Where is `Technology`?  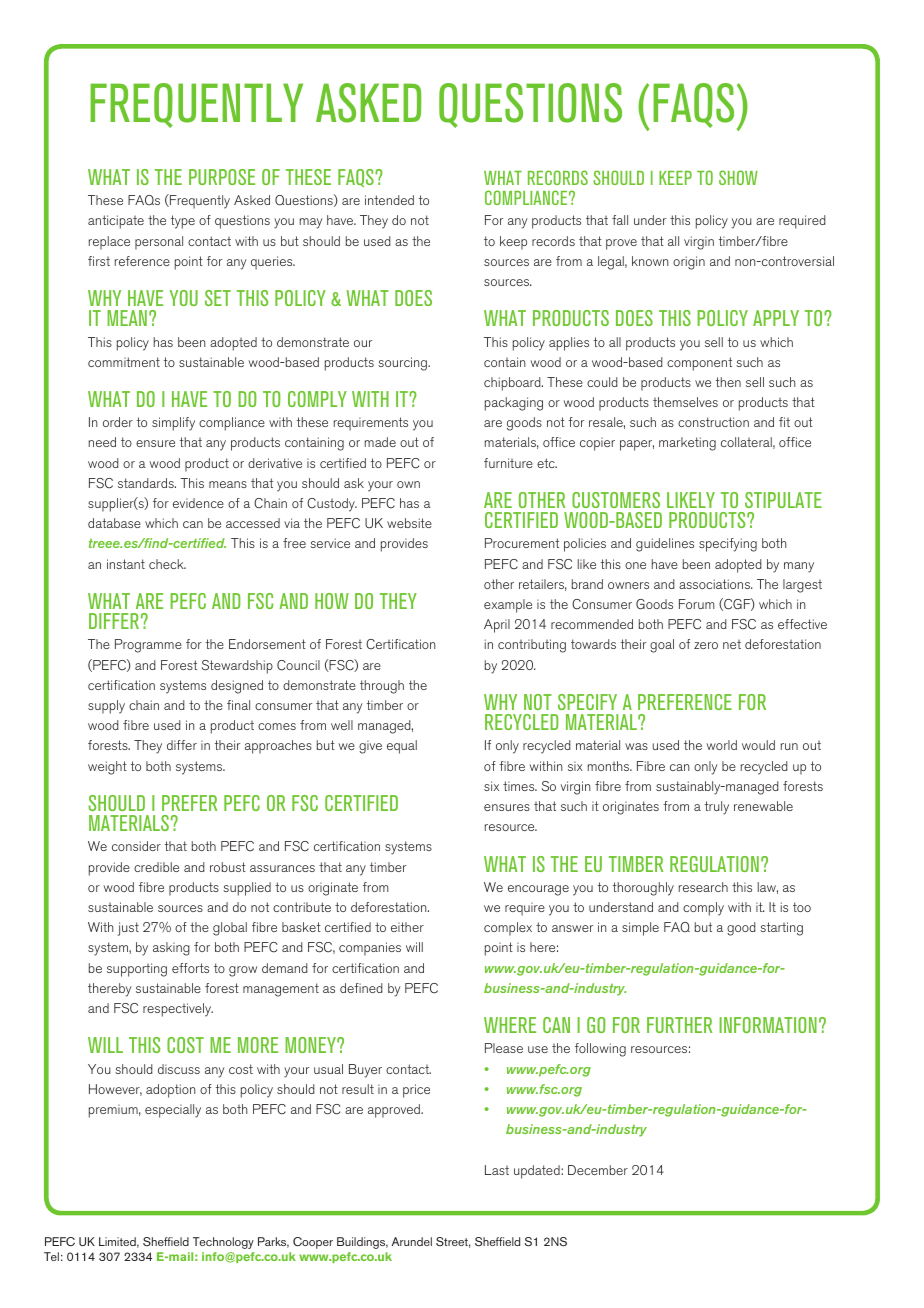 Technology is located at coordinates (223, 1243).
